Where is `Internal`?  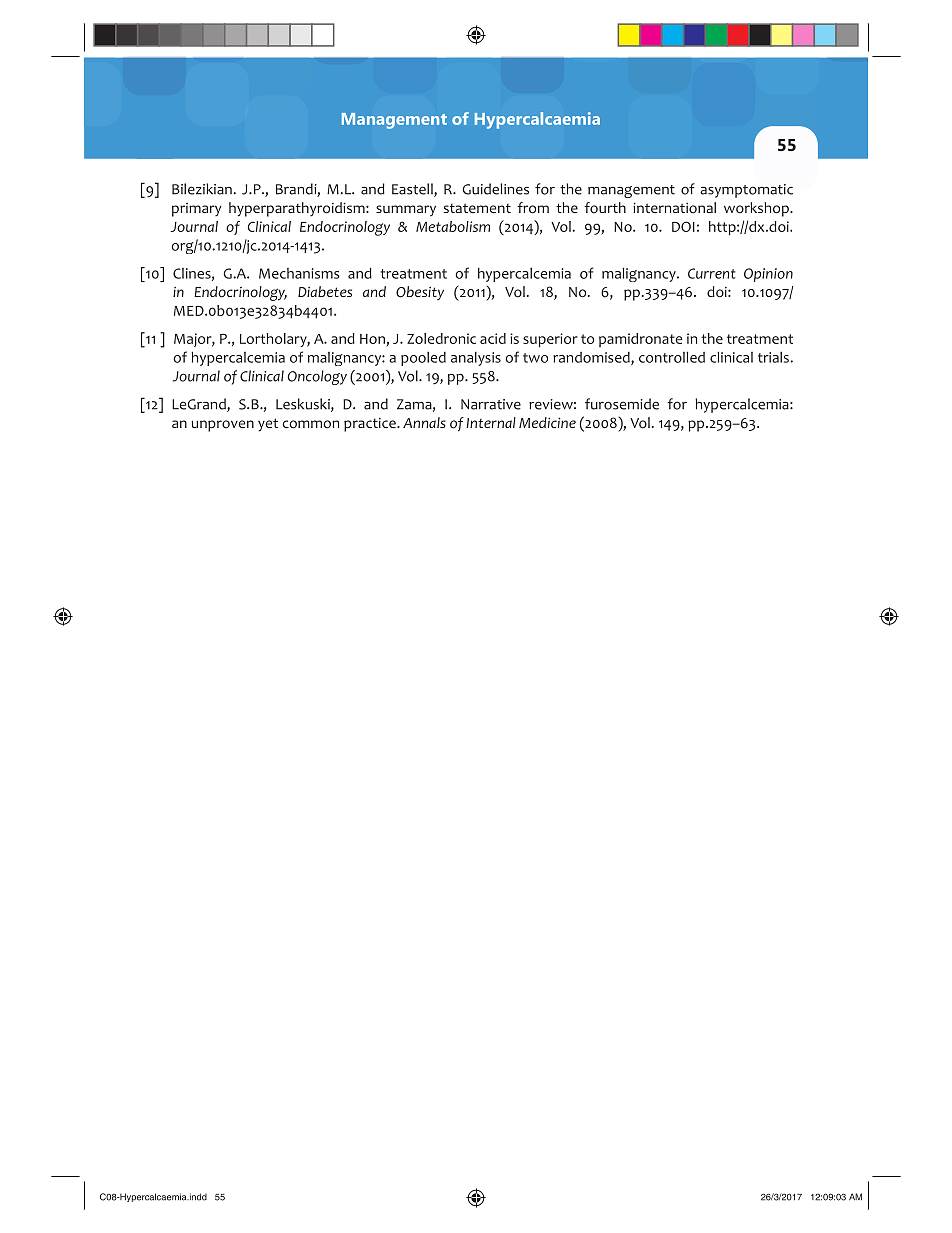
Internal is located at coordinates (491, 422).
